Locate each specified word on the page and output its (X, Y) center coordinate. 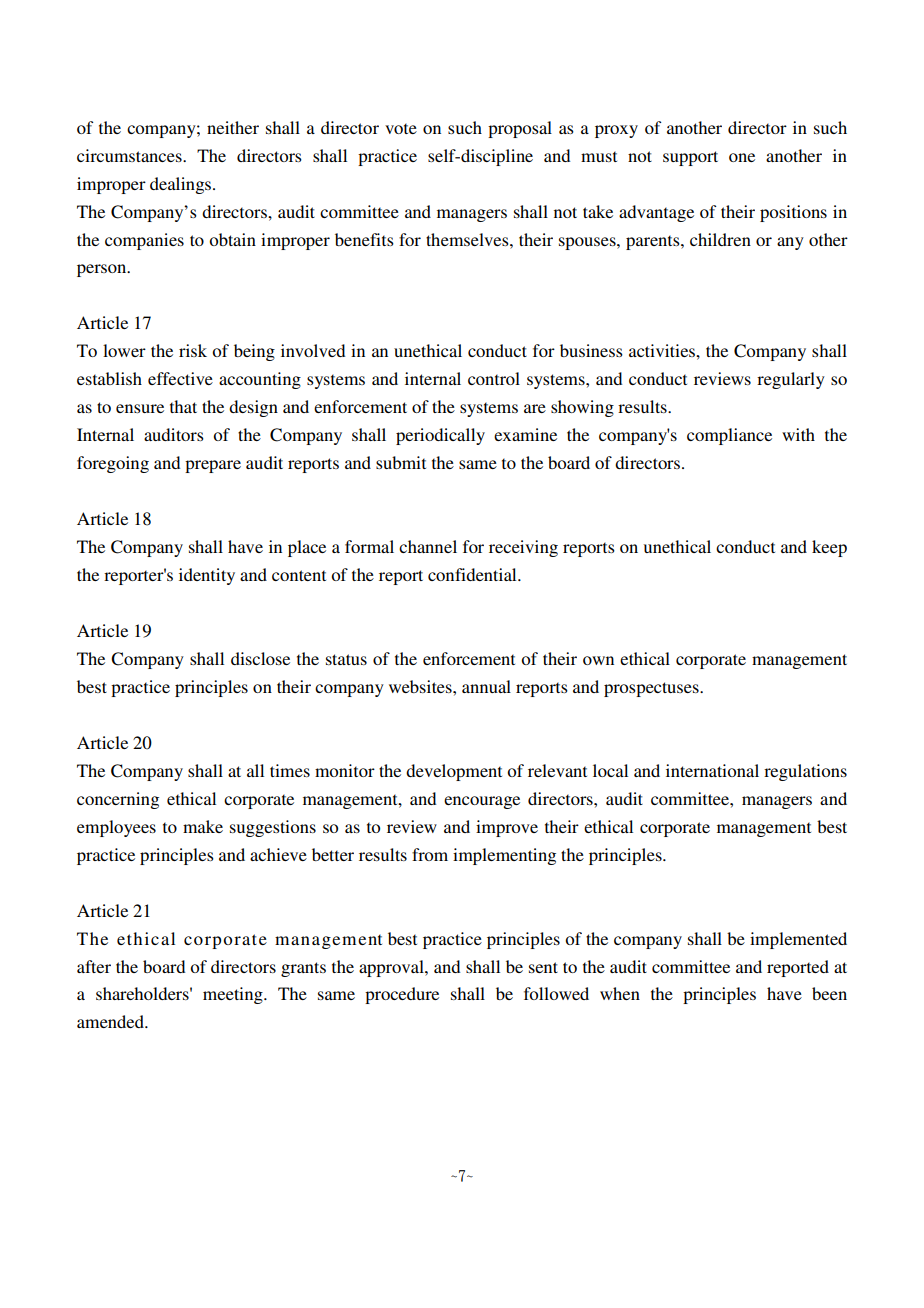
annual (486, 686)
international (712, 770)
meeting (234, 995)
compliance (729, 436)
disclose (260, 658)
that (183, 406)
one (742, 157)
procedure (402, 995)
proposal (520, 129)
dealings (182, 185)
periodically (440, 436)
